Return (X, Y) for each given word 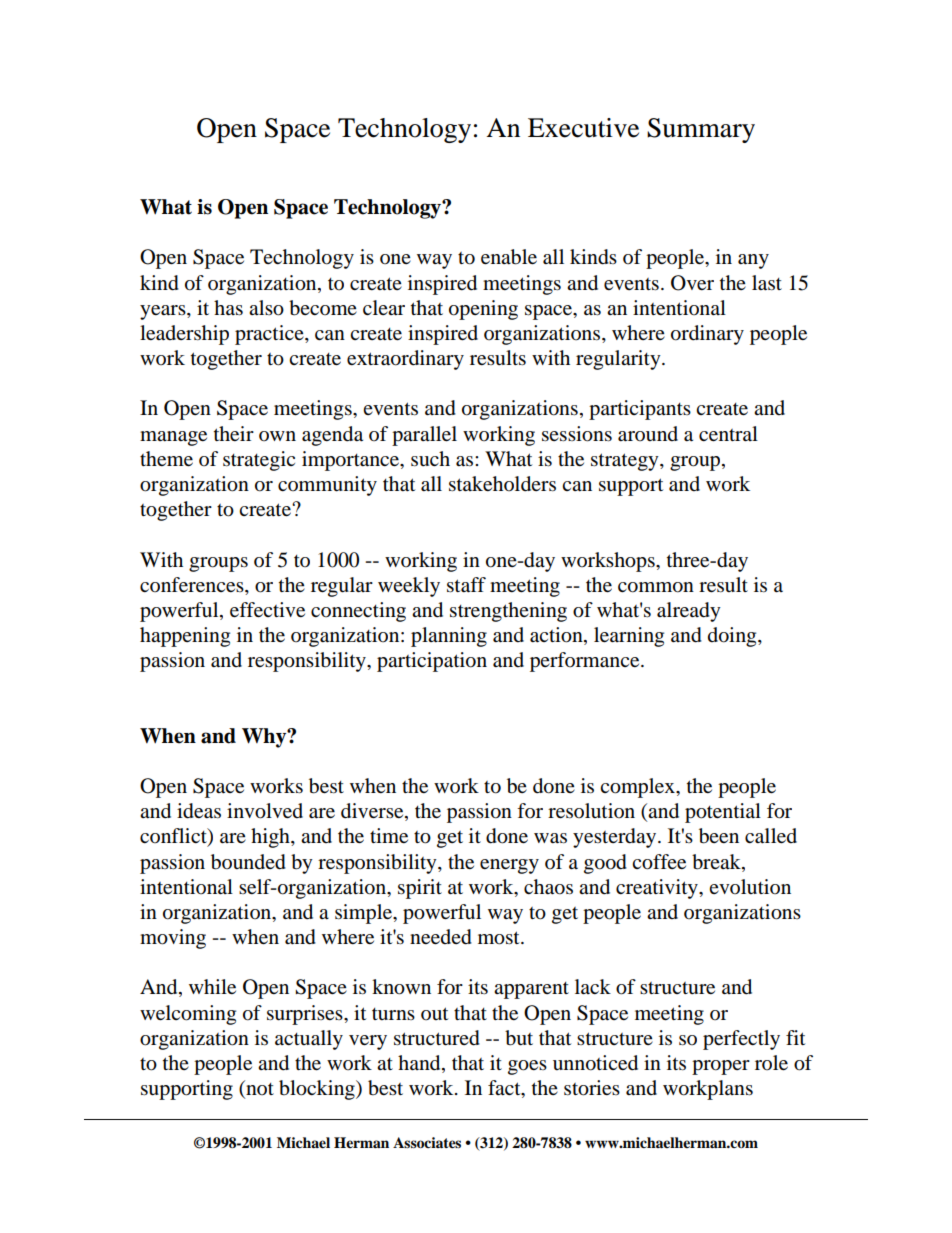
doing (733, 637)
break (717, 862)
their (234, 433)
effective (267, 610)
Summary (701, 130)
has (228, 308)
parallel (424, 436)
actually (309, 1040)
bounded (248, 862)
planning (449, 637)
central (728, 434)
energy (509, 866)
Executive (583, 128)
